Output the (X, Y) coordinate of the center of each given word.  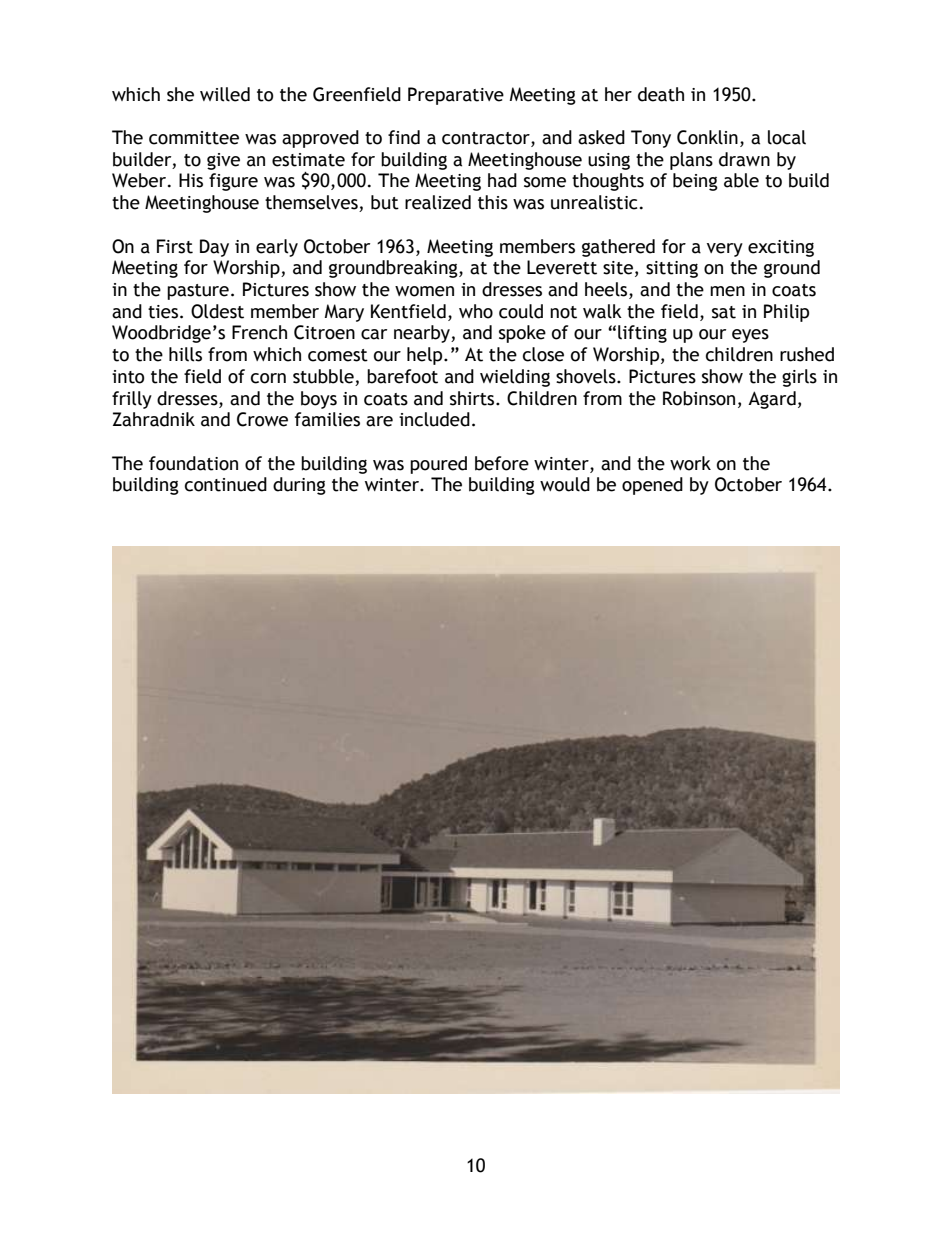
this (493, 202)
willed (225, 94)
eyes (750, 336)
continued (226, 484)
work (690, 463)
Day (214, 248)
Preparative (456, 96)
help (426, 356)
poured (438, 465)
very (725, 250)
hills (185, 354)
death (661, 94)
